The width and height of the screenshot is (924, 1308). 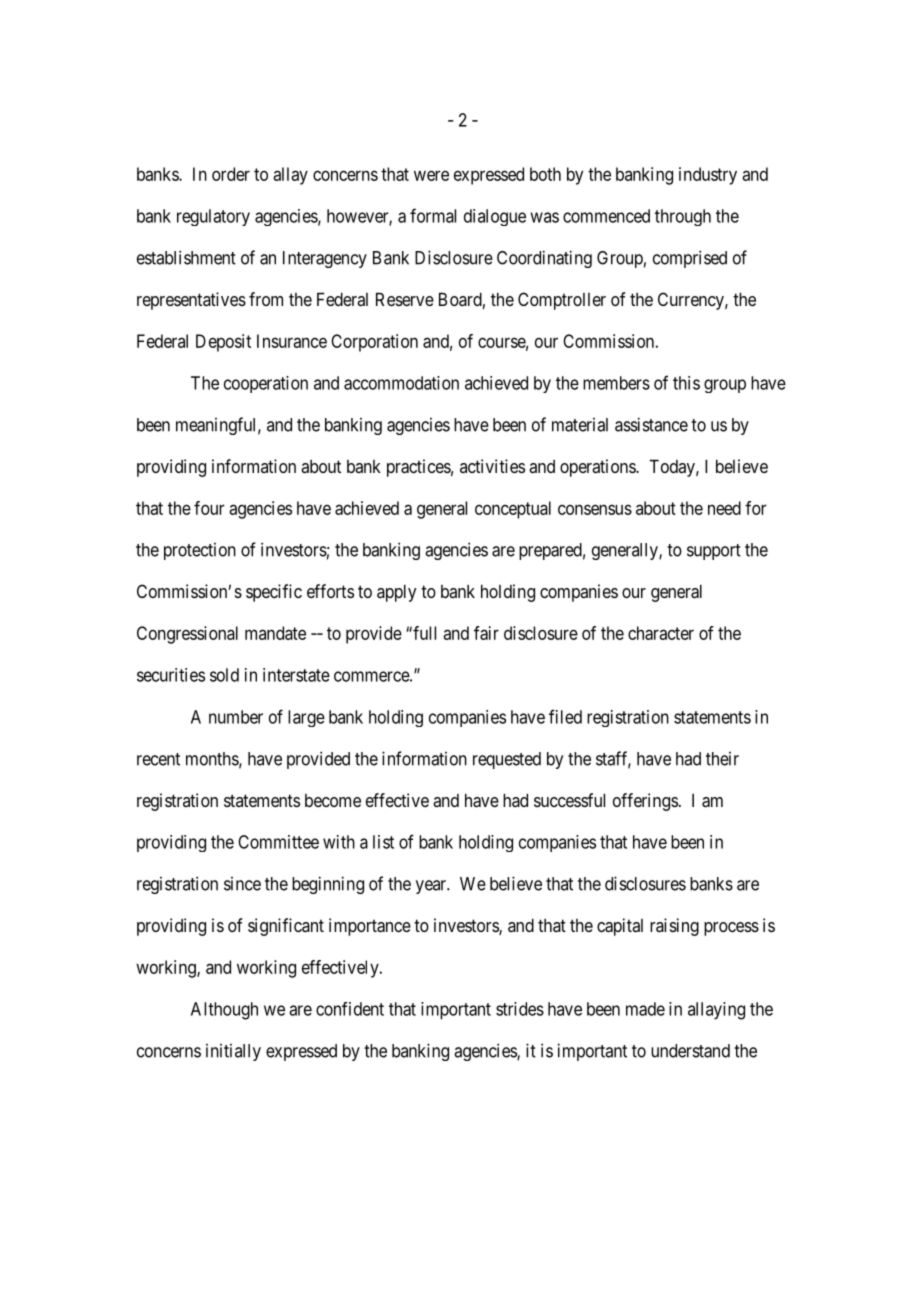 What do you see at coordinates (661, 633) in the screenshot?
I see `character` at bounding box center [661, 633].
